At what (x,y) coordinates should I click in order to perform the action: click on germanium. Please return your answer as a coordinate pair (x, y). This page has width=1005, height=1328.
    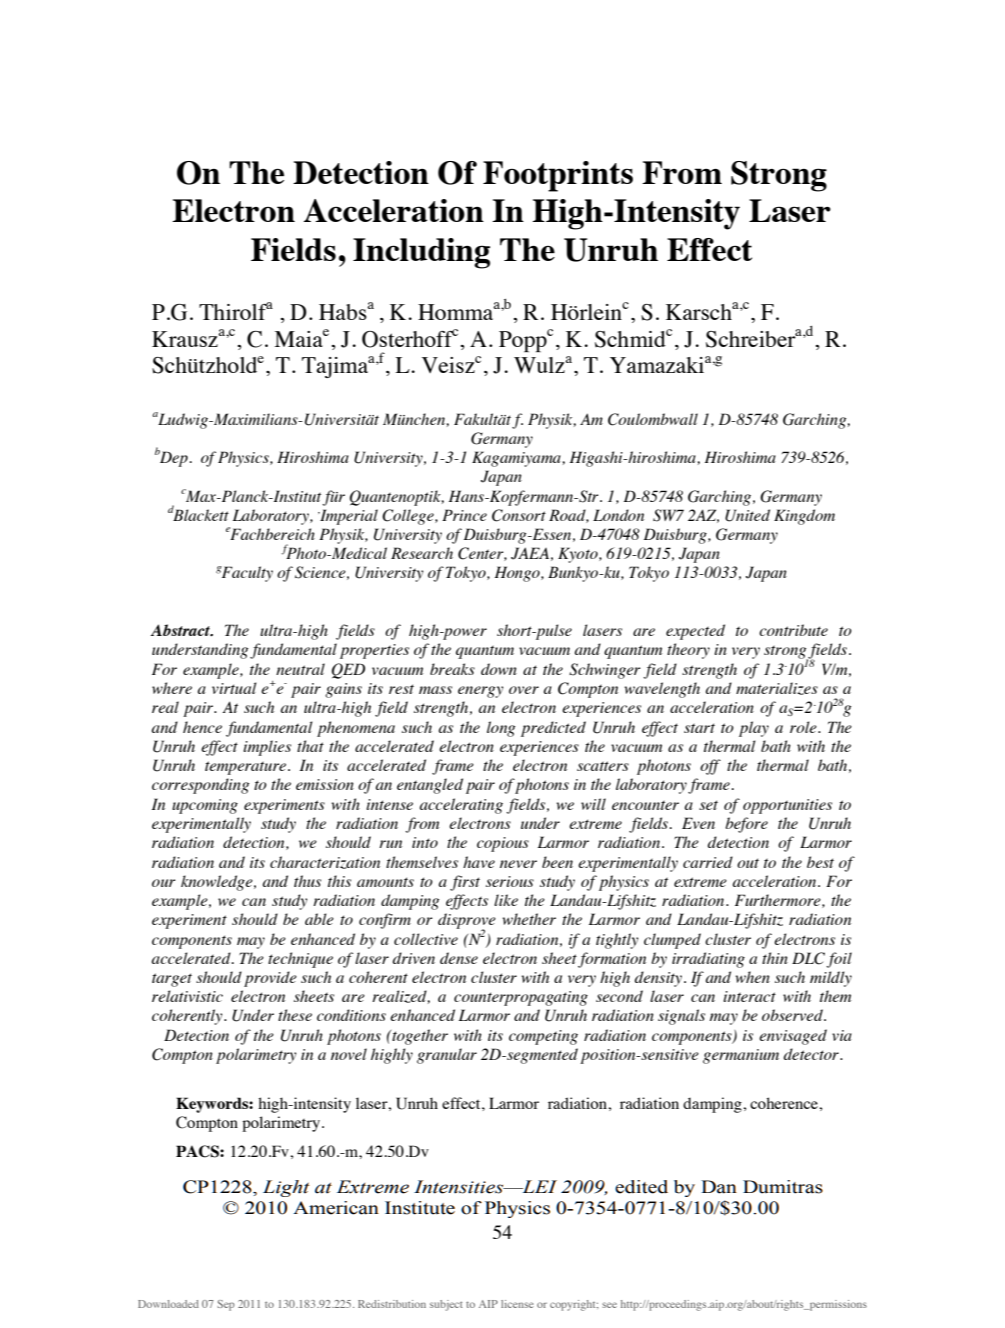
    Looking at the image, I should click on (741, 1056).
